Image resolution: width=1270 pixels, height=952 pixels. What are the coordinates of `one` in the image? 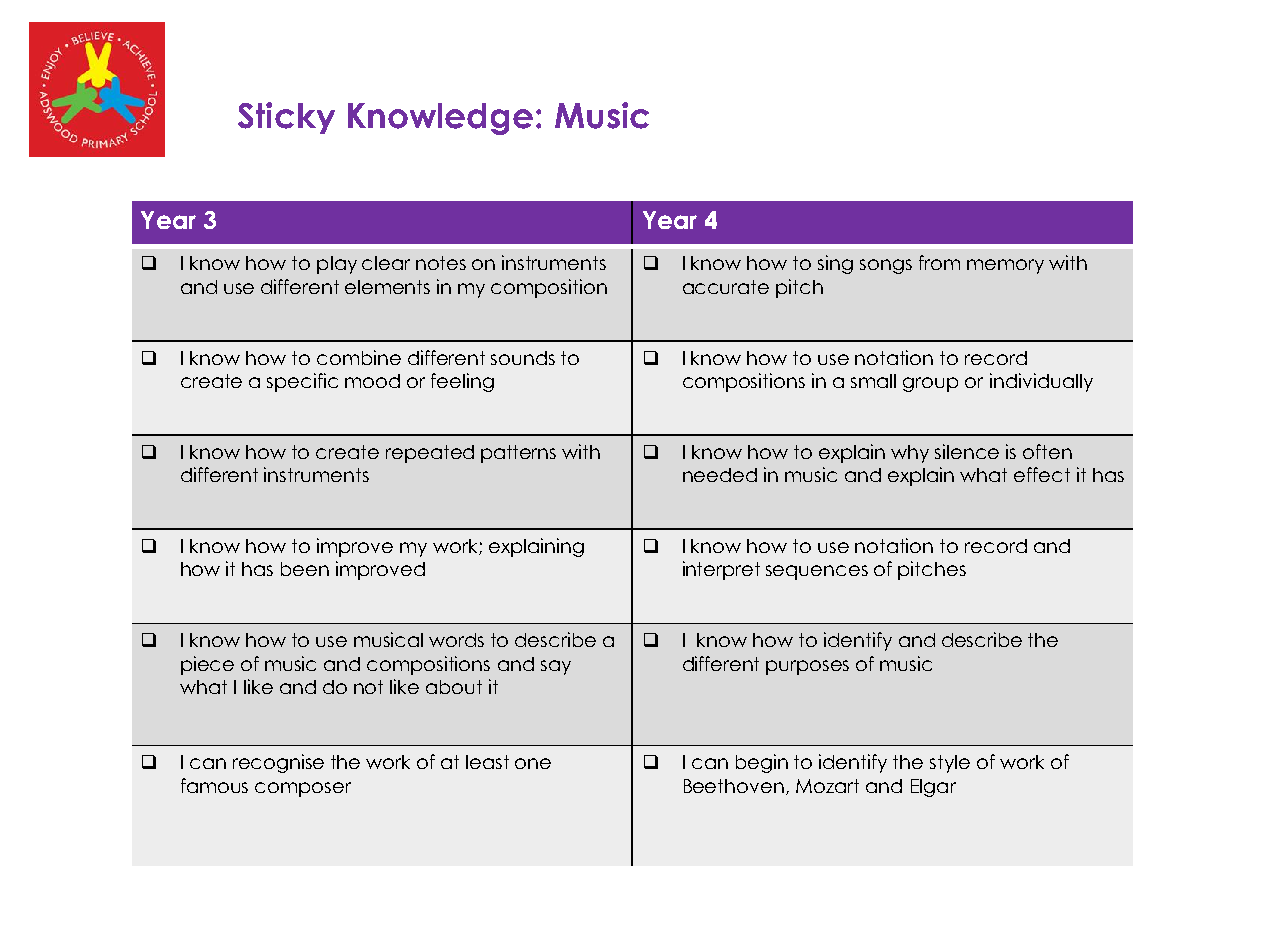 It's located at (533, 763).
